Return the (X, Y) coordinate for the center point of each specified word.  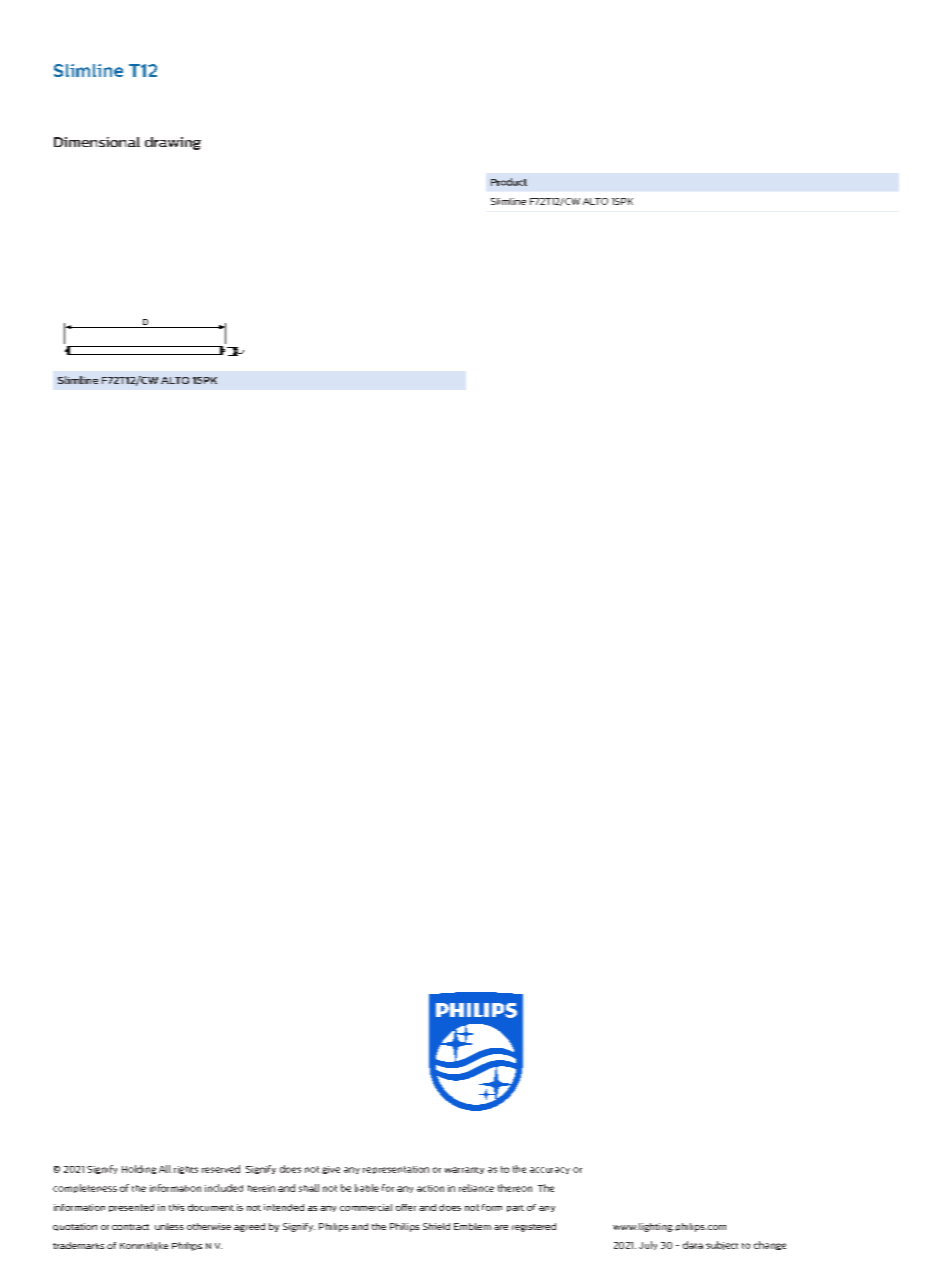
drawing (173, 143)
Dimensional (97, 142)
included (224, 1188)
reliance (476, 1188)
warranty (464, 1170)
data (693, 1245)
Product (509, 182)
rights (186, 1170)
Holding (139, 1169)
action (430, 1188)
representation (396, 1170)
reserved (221, 1169)
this (176, 1207)
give (331, 1170)
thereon (515, 1188)
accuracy (550, 1170)
